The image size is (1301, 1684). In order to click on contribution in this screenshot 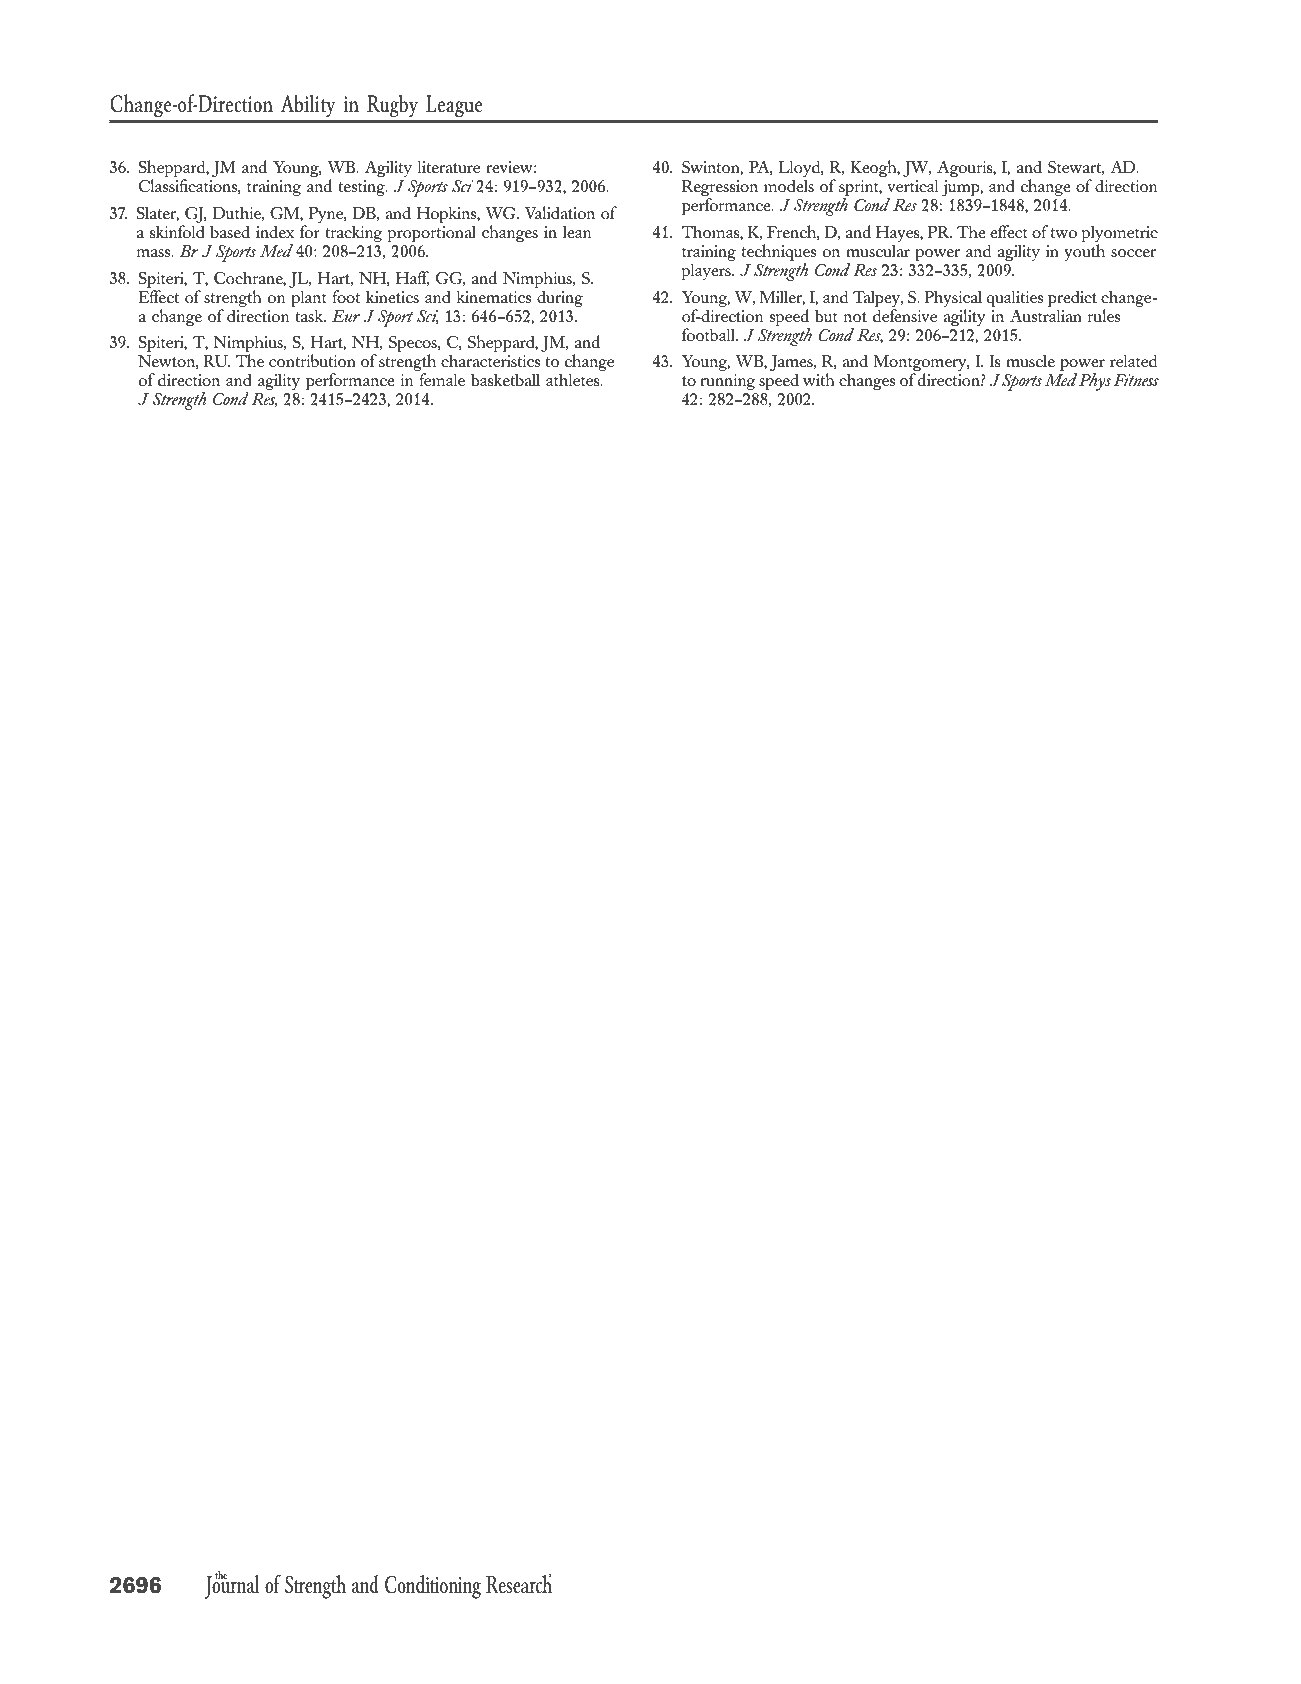, I will do `click(312, 360)`.
